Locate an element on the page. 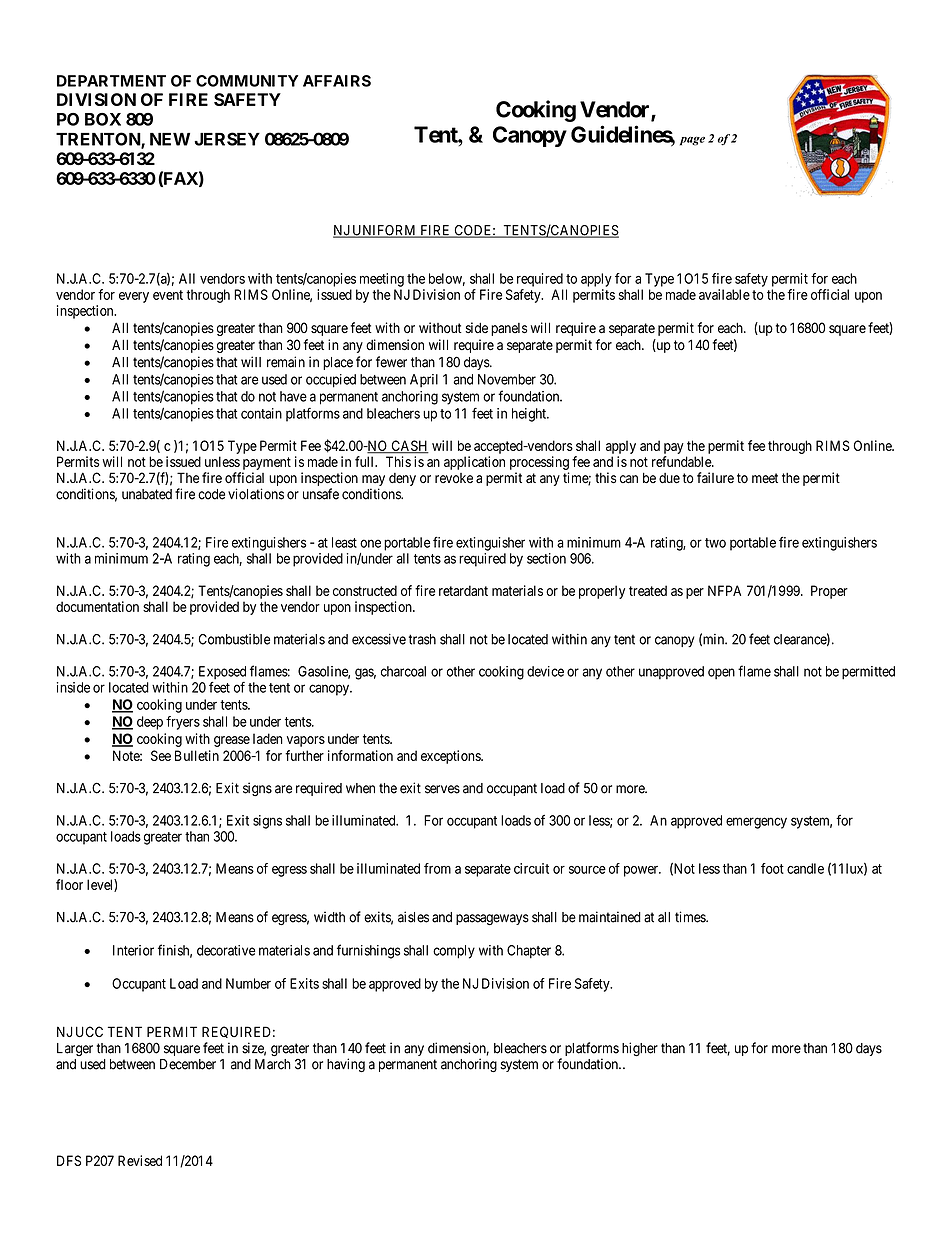 The height and width of the image is (1233, 952). refundable is located at coordinates (682, 461).
